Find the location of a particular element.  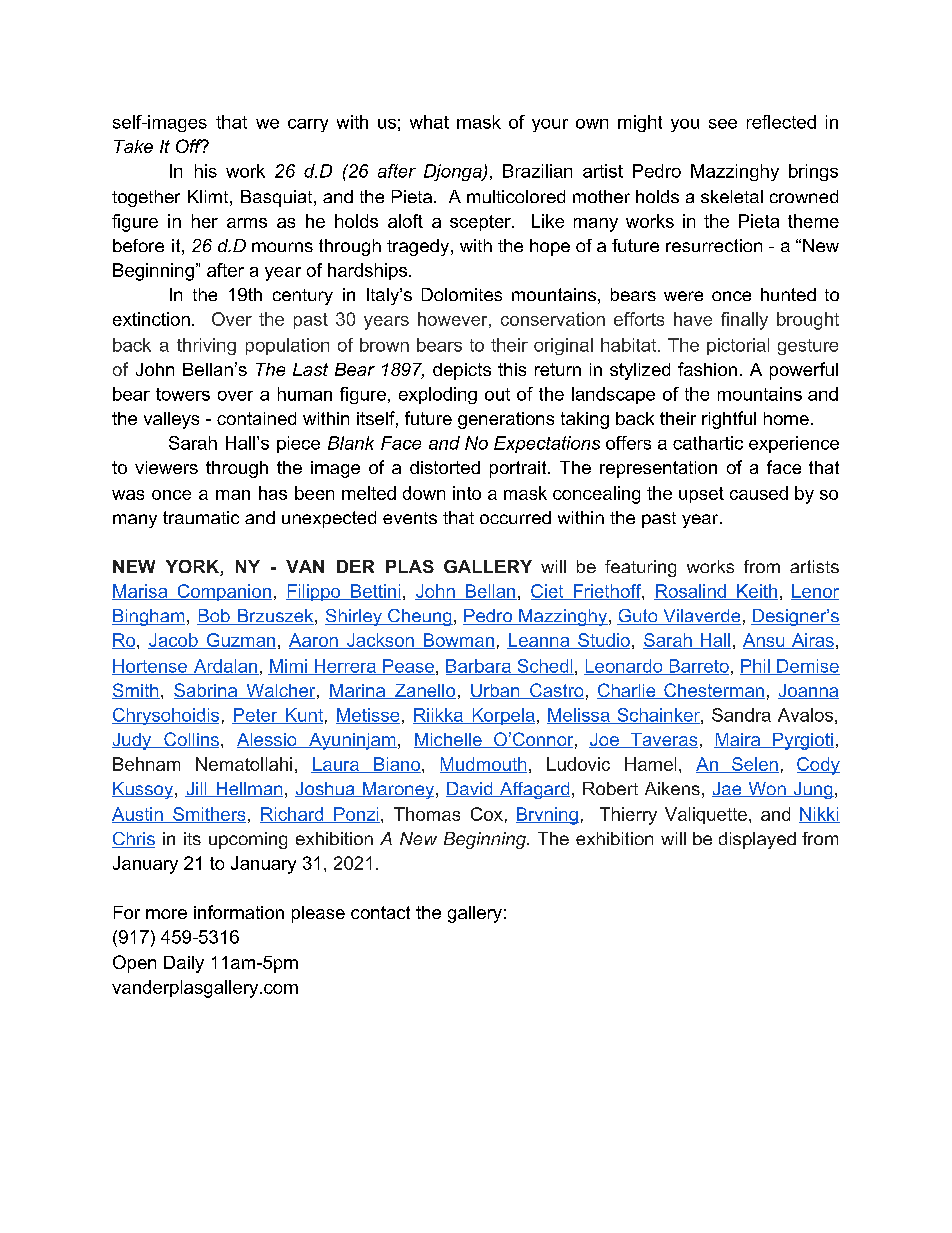

Phil is located at coordinates (756, 667).
